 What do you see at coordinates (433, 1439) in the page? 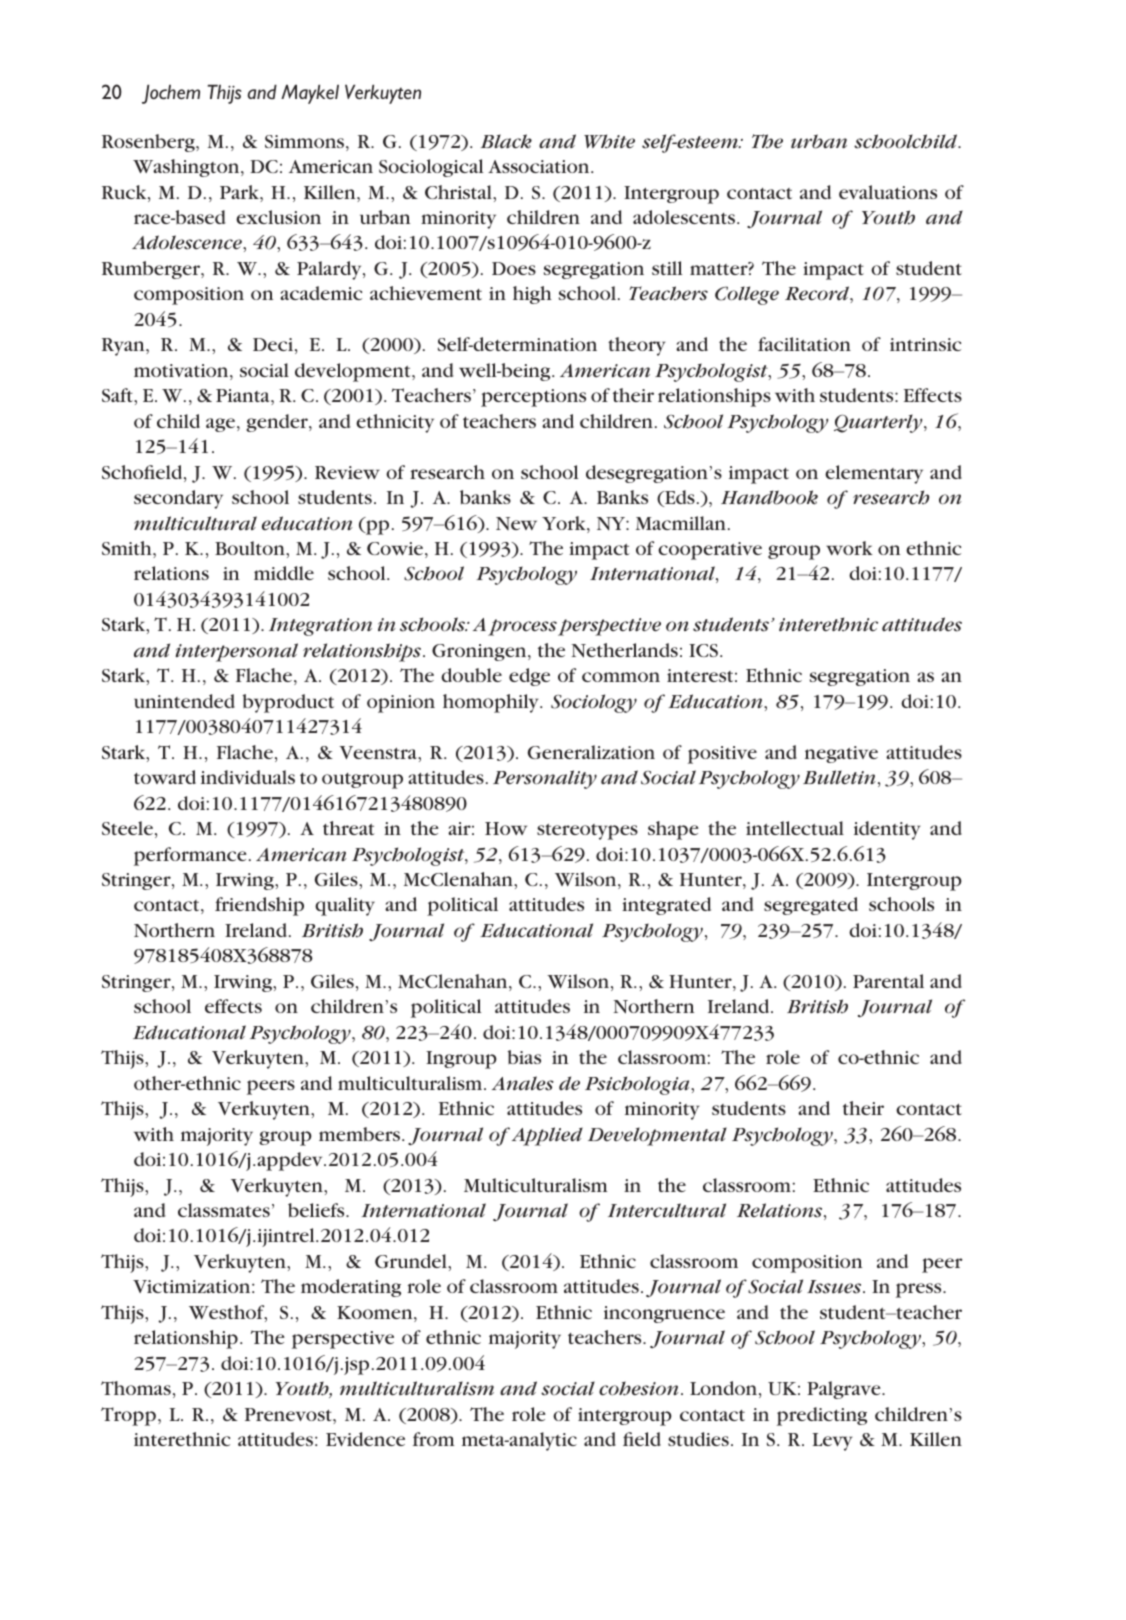
I see `from` at bounding box center [433, 1439].
